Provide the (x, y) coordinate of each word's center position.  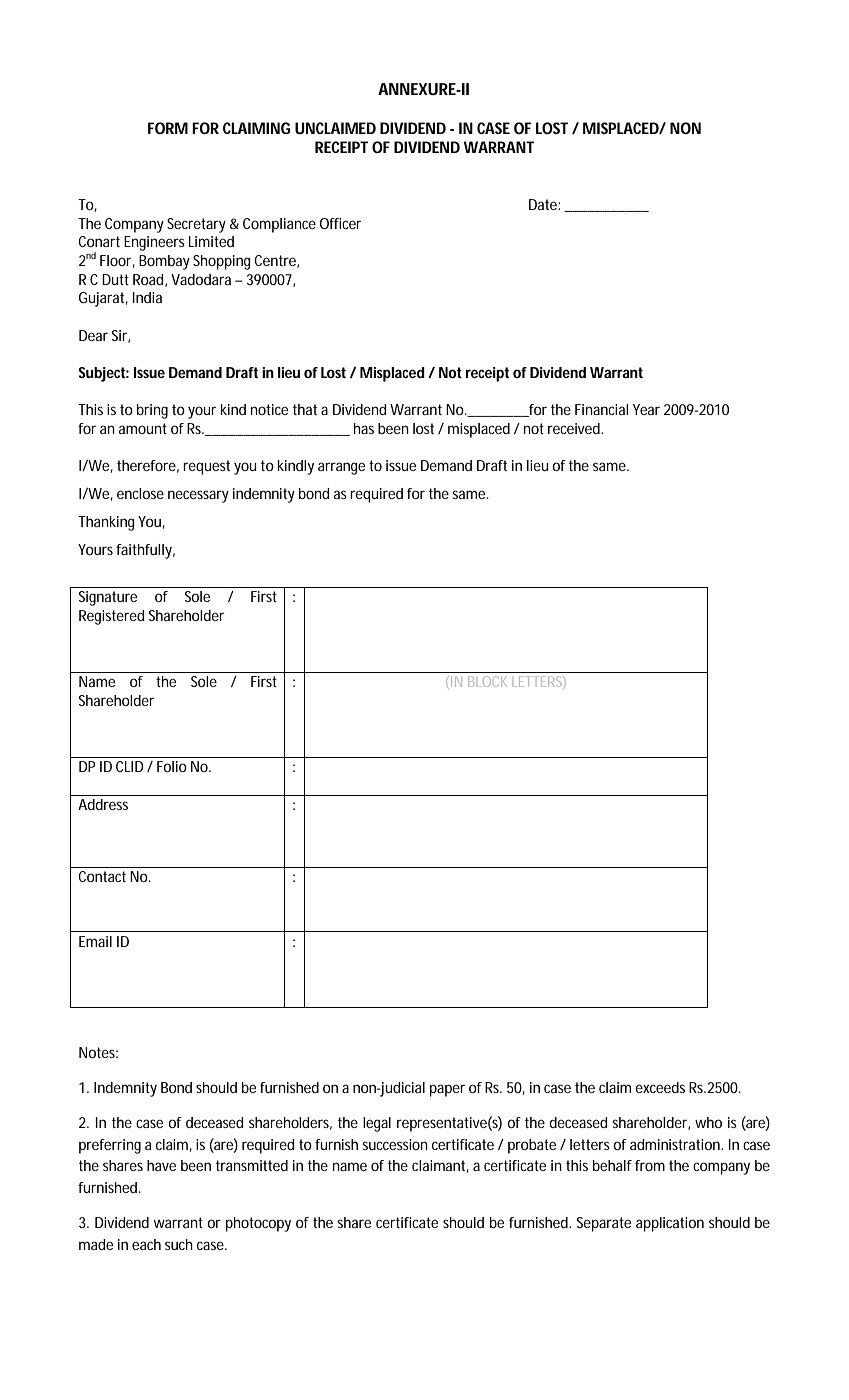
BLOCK (487, 681)
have (161, 1165)
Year (646, 409)
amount (143, 428)
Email (95, 941)
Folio (172, 766)
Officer (340, 223)
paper (447, 1090)
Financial (601, 409)
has (364, 428)
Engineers (154, 243)
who (708, 1122)
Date (543, 204)
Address (103, 804)
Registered (111, 617)
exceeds (660, 1087)
